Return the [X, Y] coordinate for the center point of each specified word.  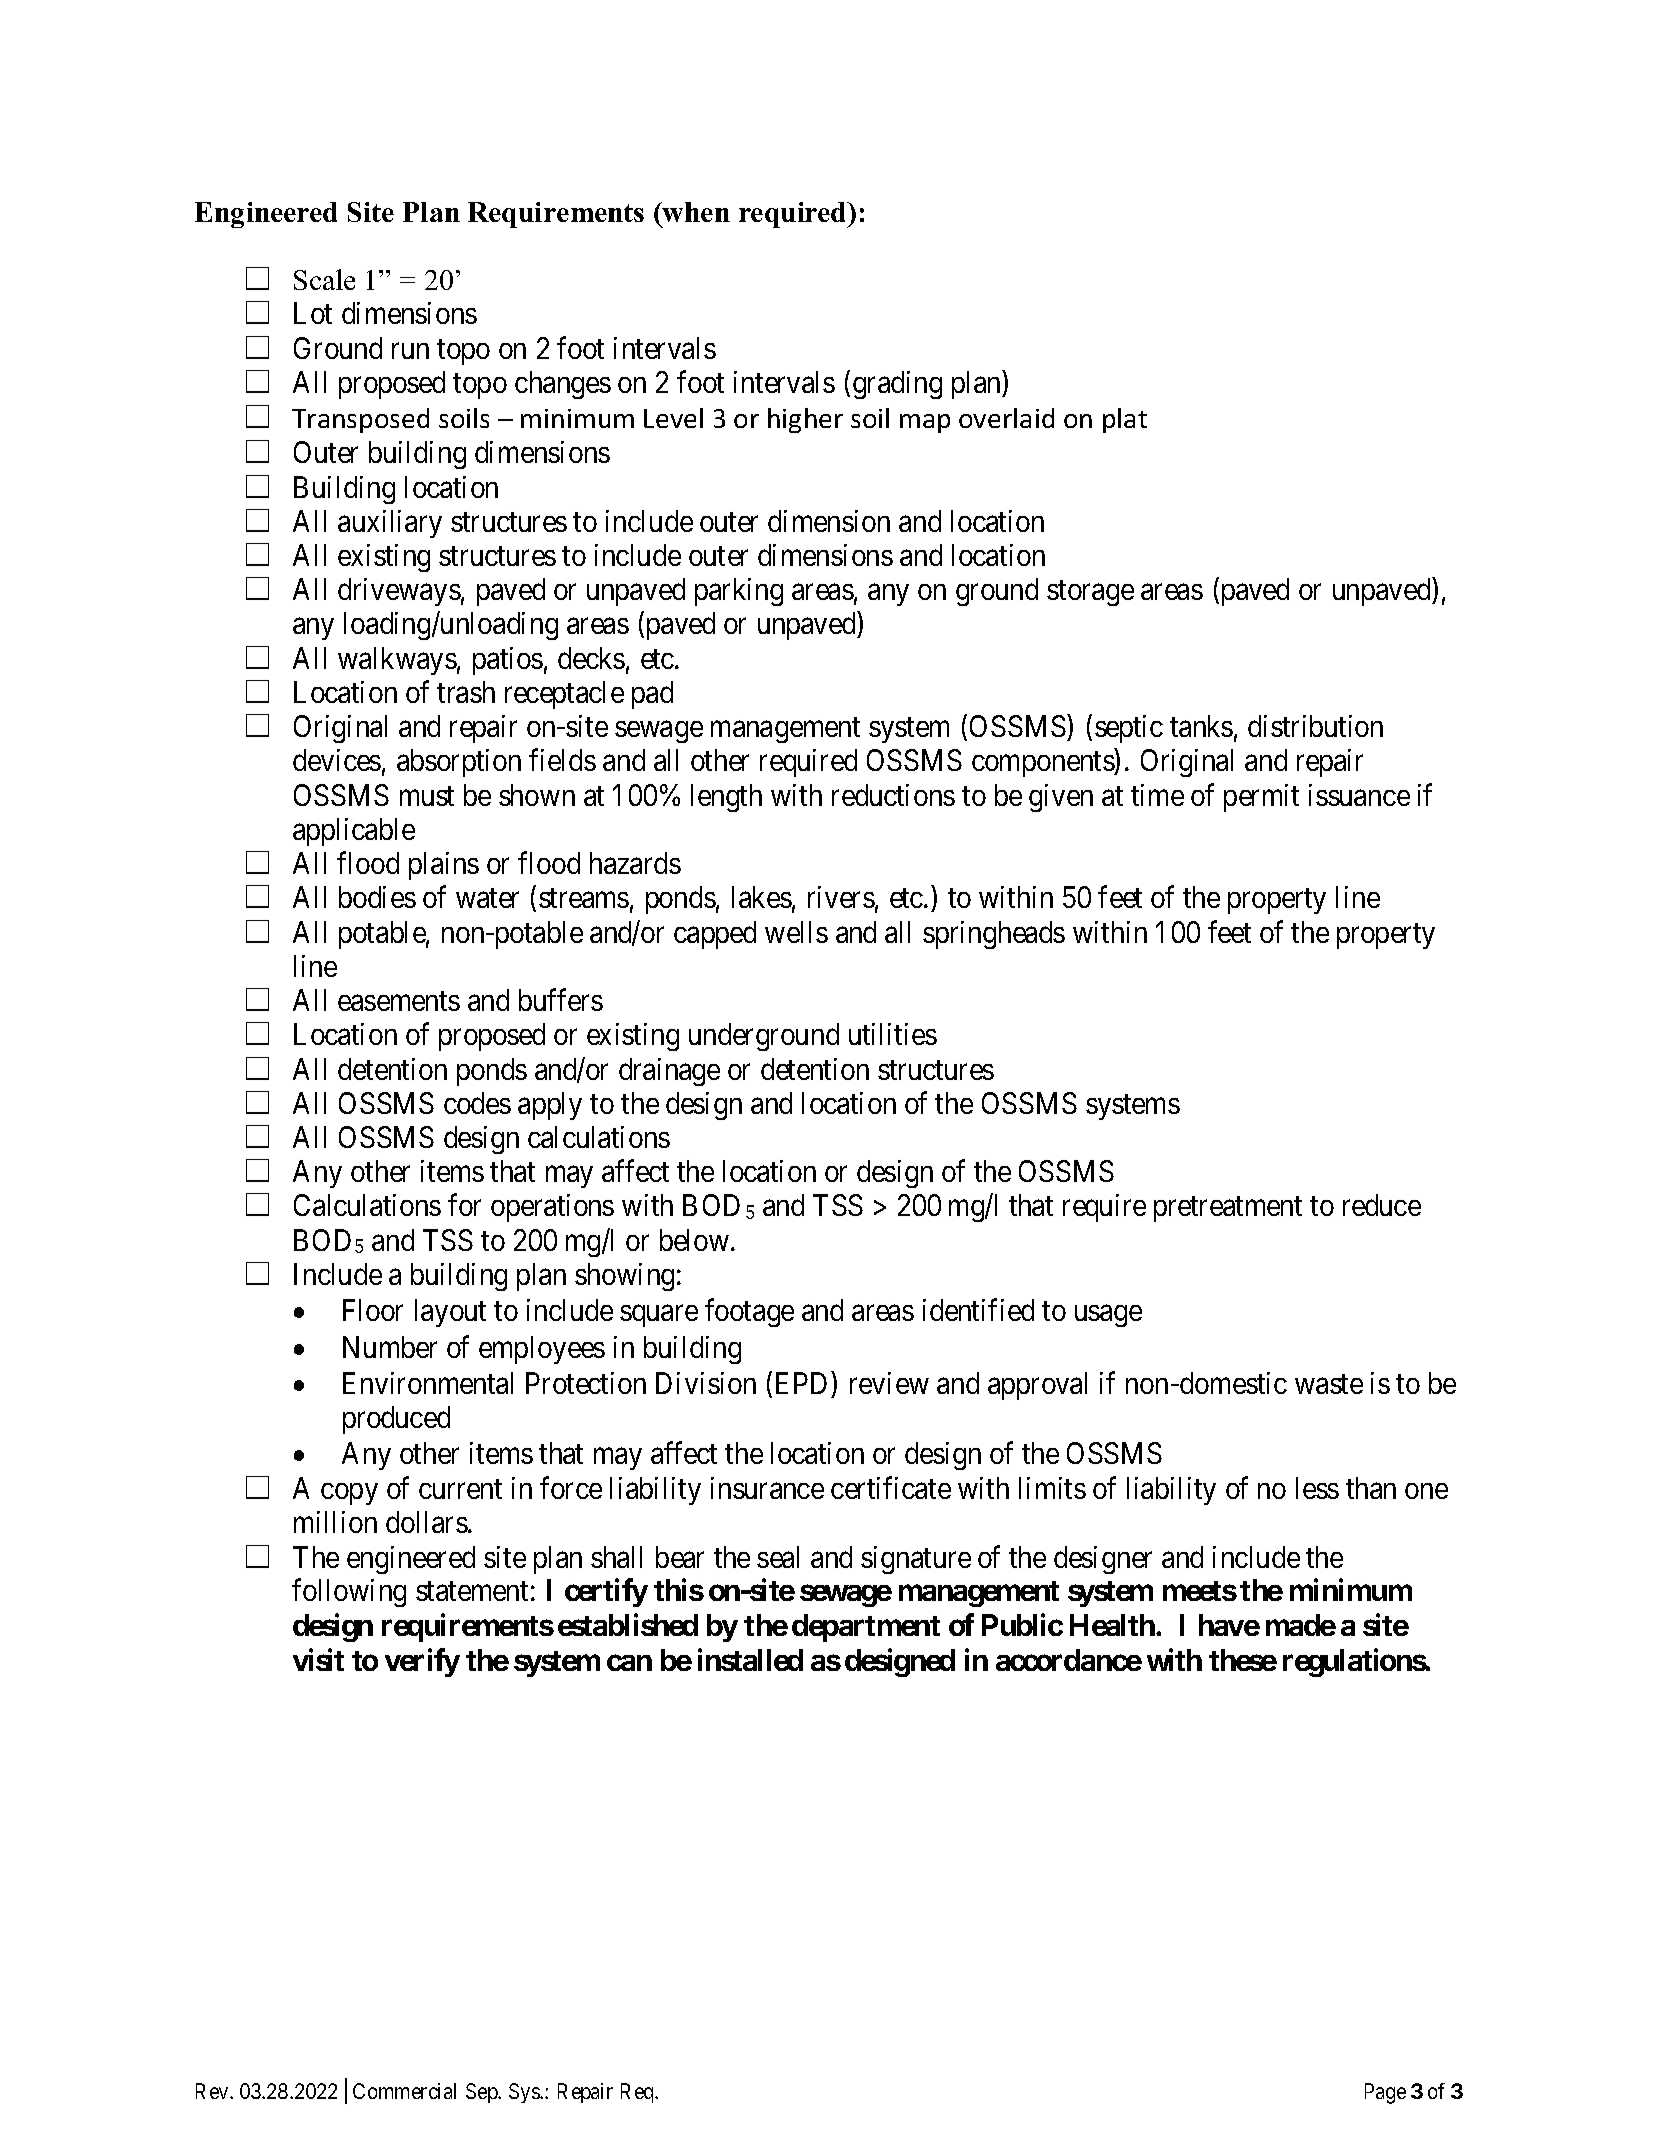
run [410, 351]
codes [477, 1103]
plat [1125, 420]
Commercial [404, 2091]
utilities [893, 1034]
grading [897, 385]
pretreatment [1228, 1209]
